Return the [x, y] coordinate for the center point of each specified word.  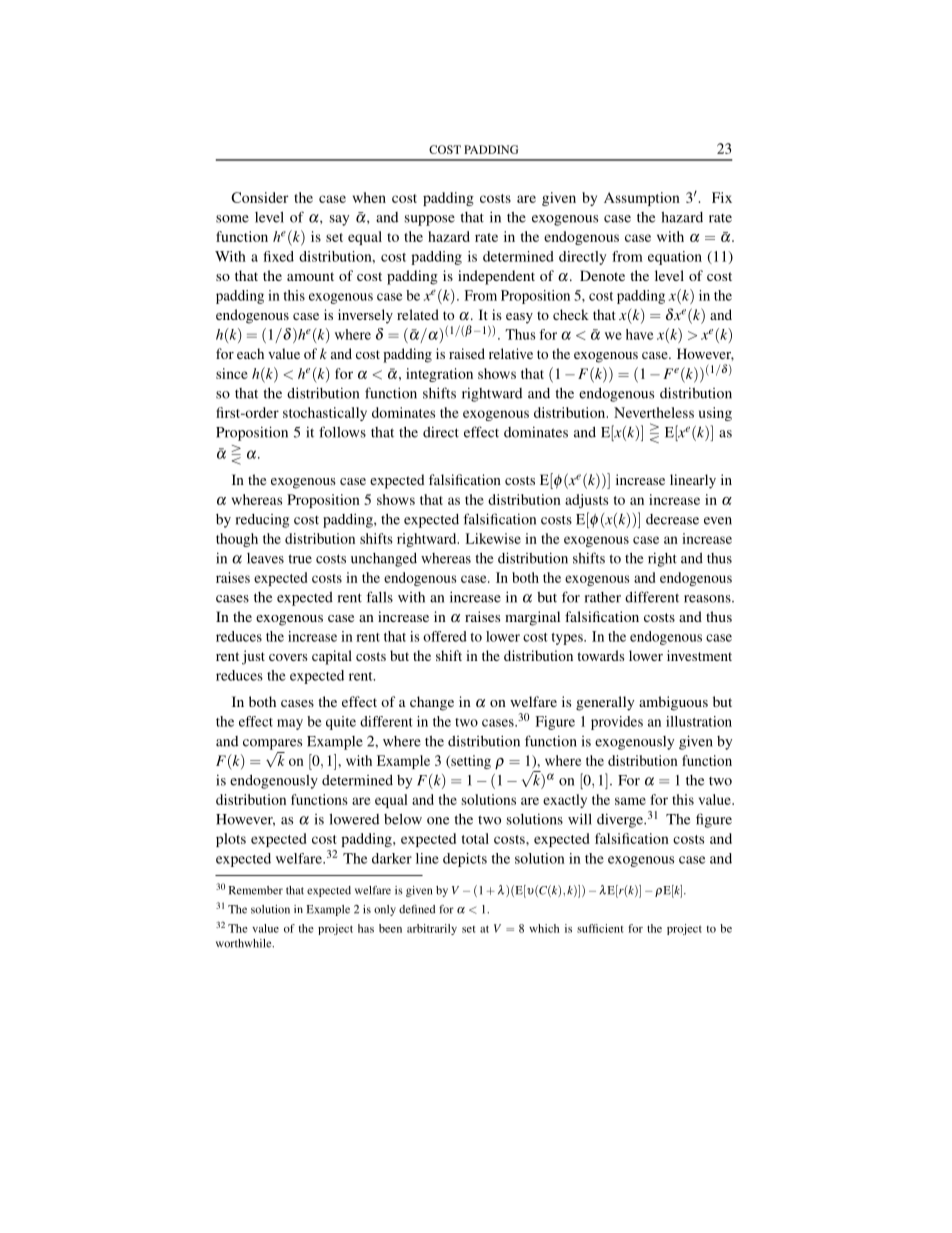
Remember [256, 890]
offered [445, 636]
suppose [430, 220]
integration [439, 375]
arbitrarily [432, 929]
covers [288, 657]
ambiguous [673, 703]
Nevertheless [654, 412]
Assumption [642, 199]
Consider [260, 197]
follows [342, 432]
